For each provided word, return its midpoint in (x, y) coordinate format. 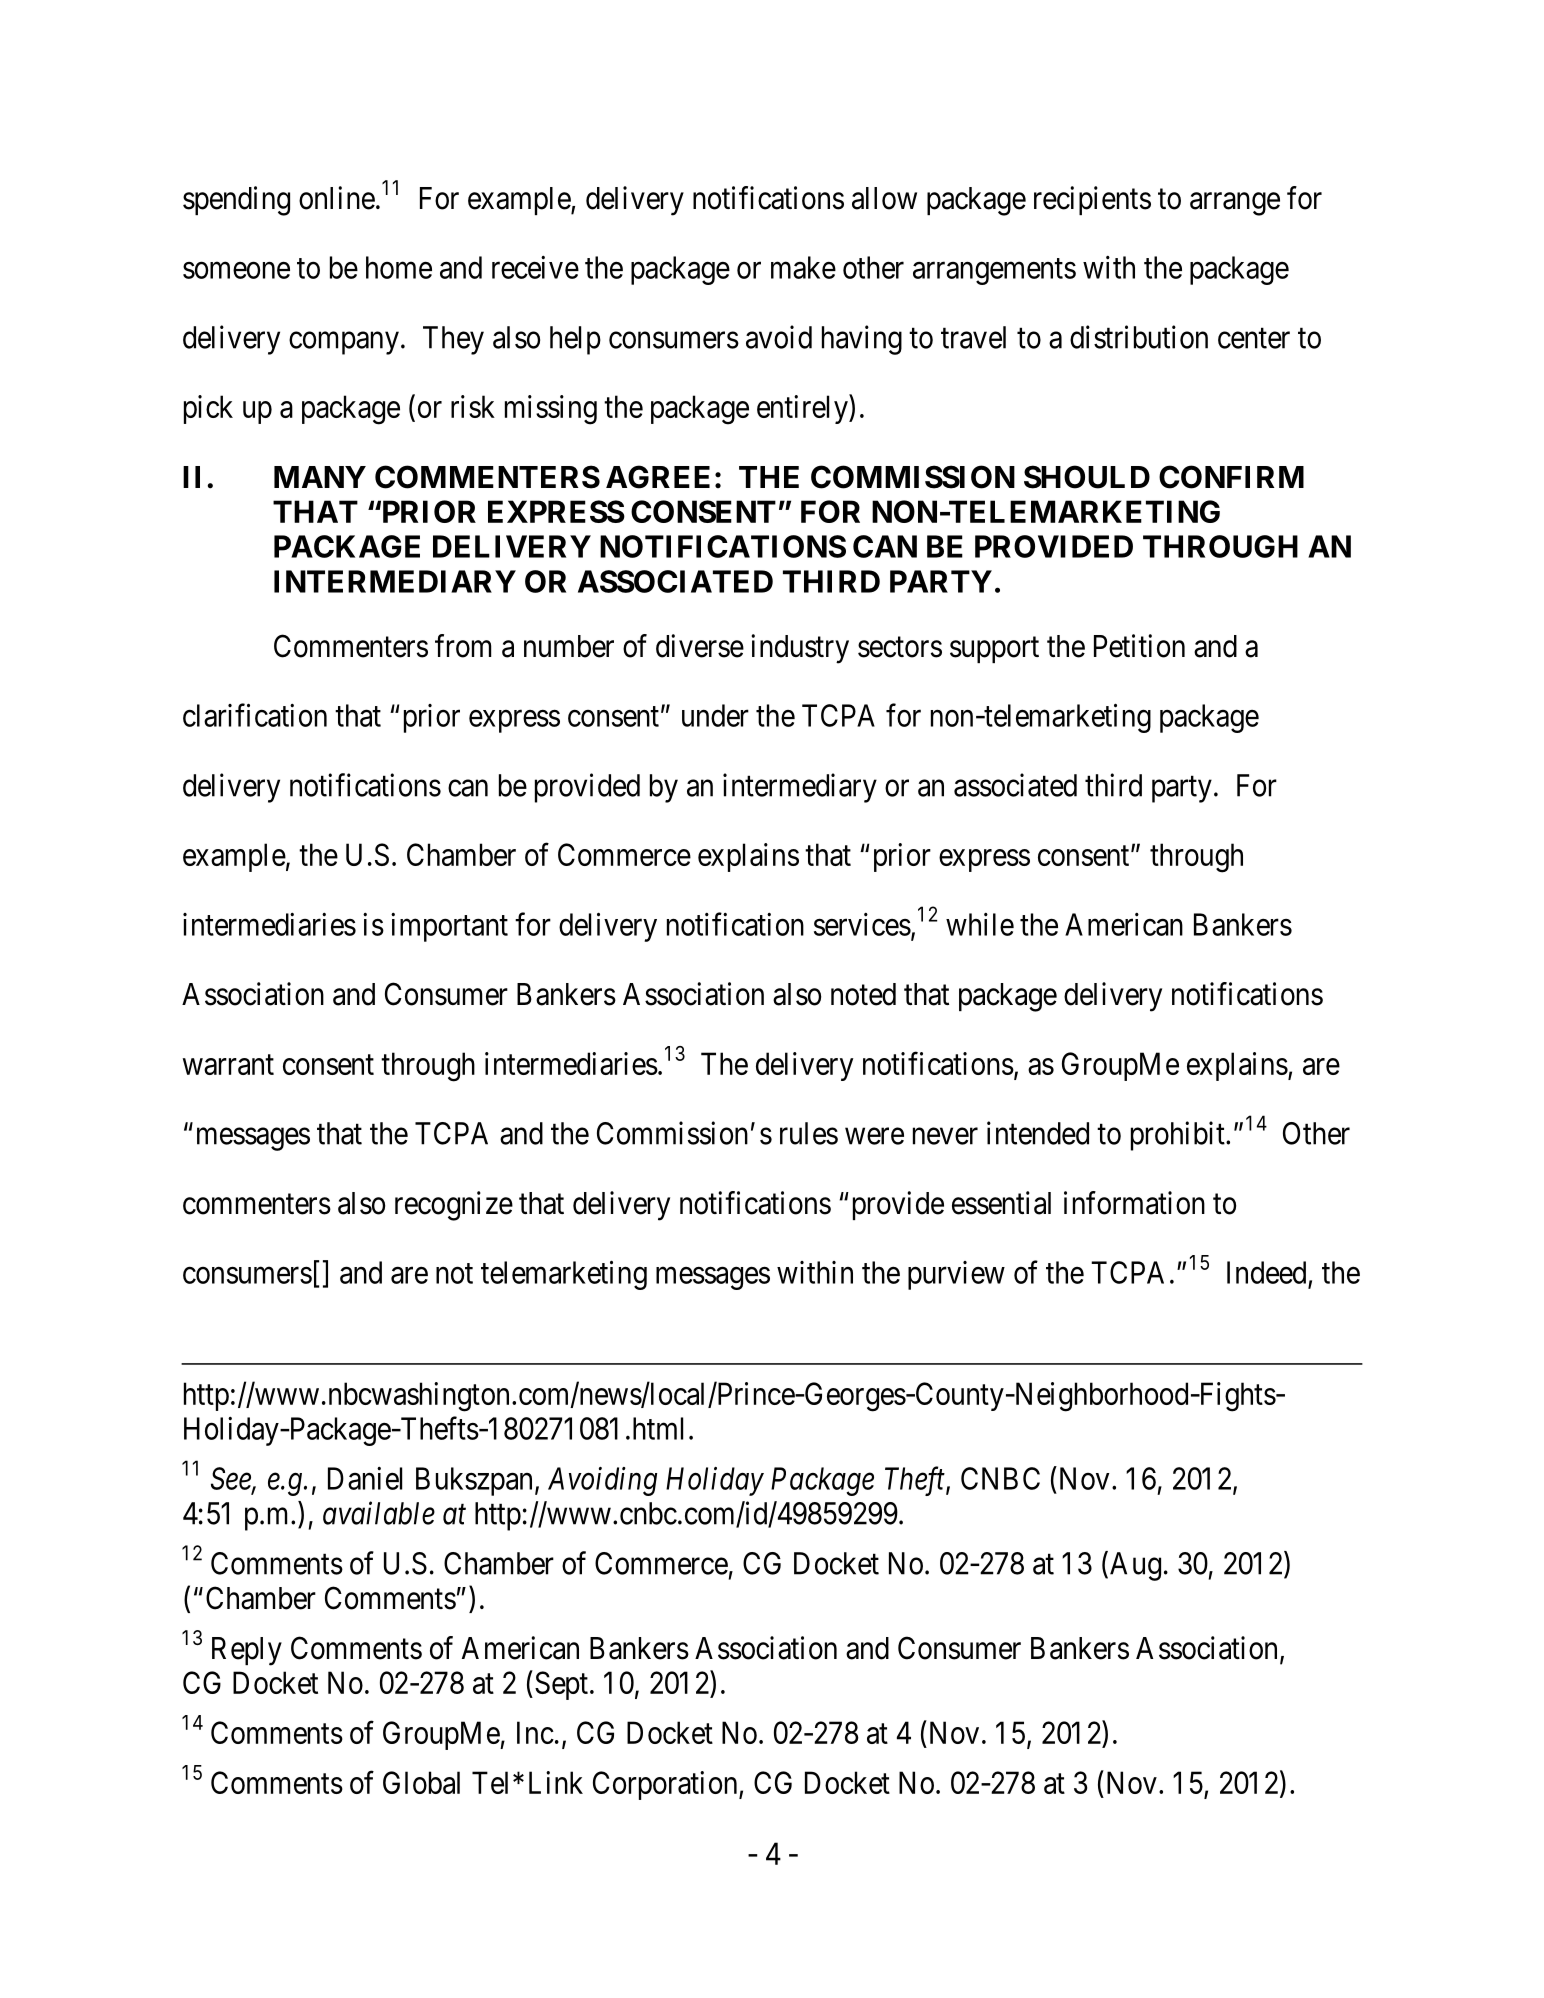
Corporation (666, 1785)
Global (421, 1782)
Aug (1135, 1566)
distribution (1139, 337)
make (803, 267)
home (399, 267)
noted (863, 994)
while (980, 924)
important (449, 927)
